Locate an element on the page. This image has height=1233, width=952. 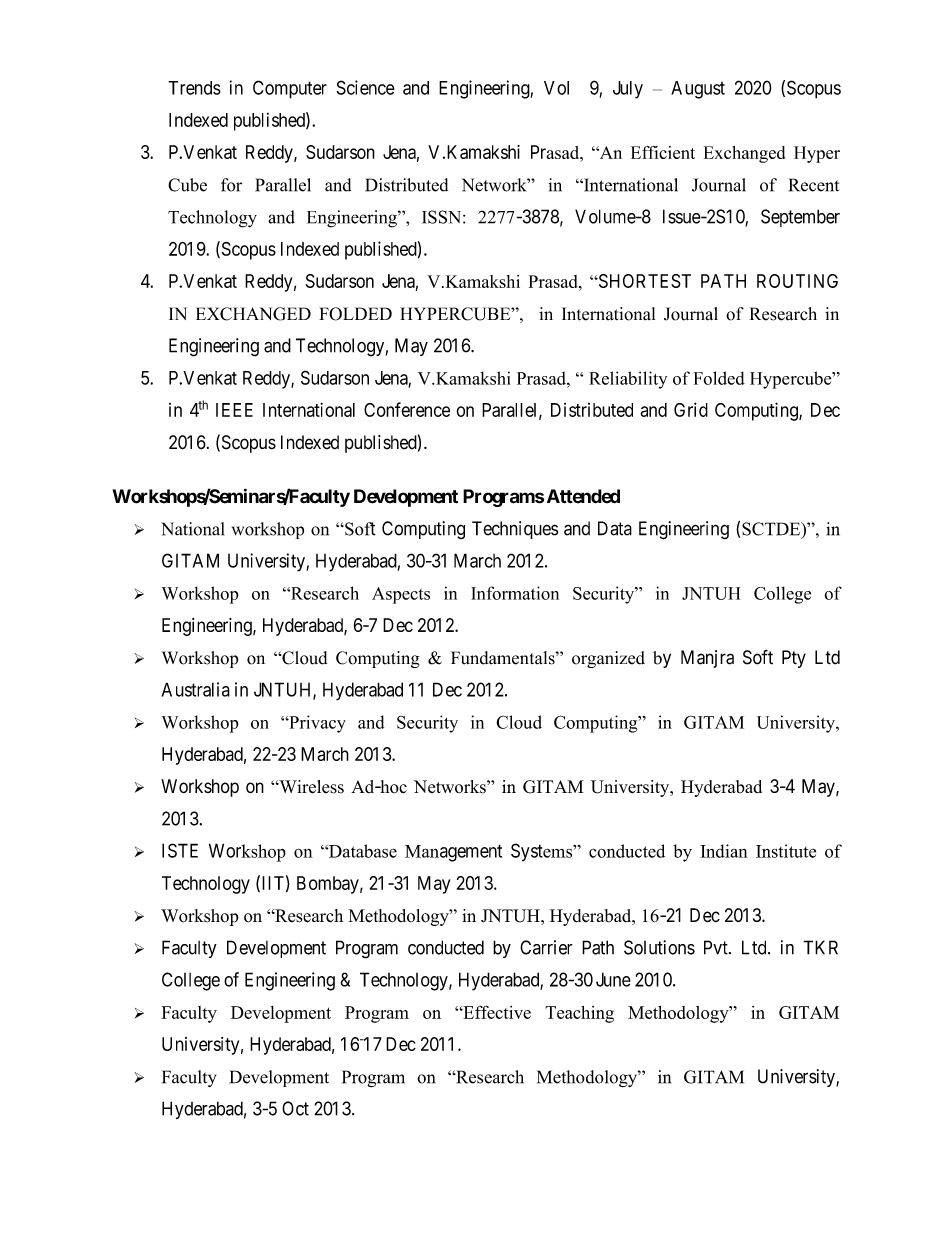
Computer is located at coordinates (290, 89).
